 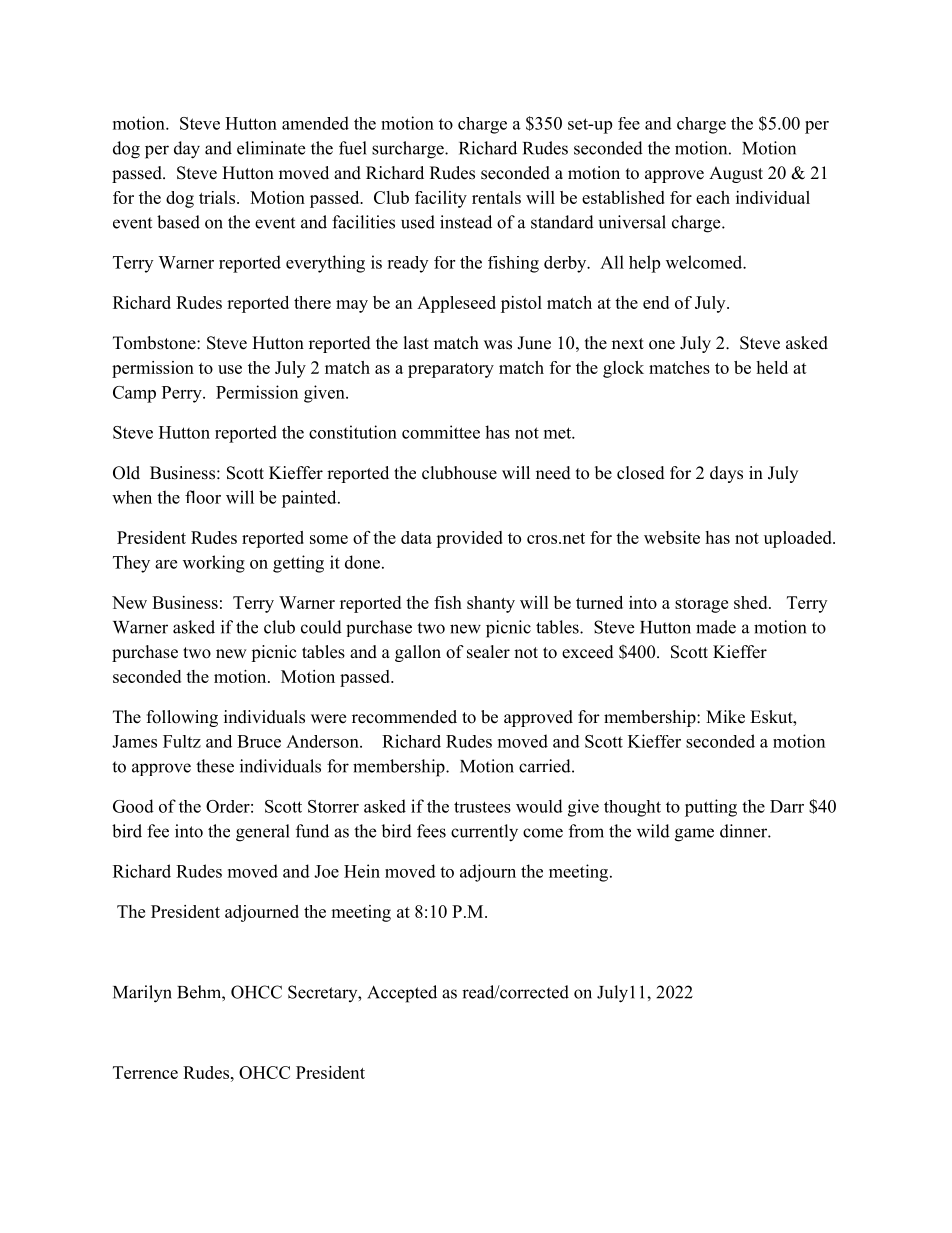 What do you see at coordinates (451, 370) in the screenshot?
I see `preparatory` at bounding box center [451, 370].
